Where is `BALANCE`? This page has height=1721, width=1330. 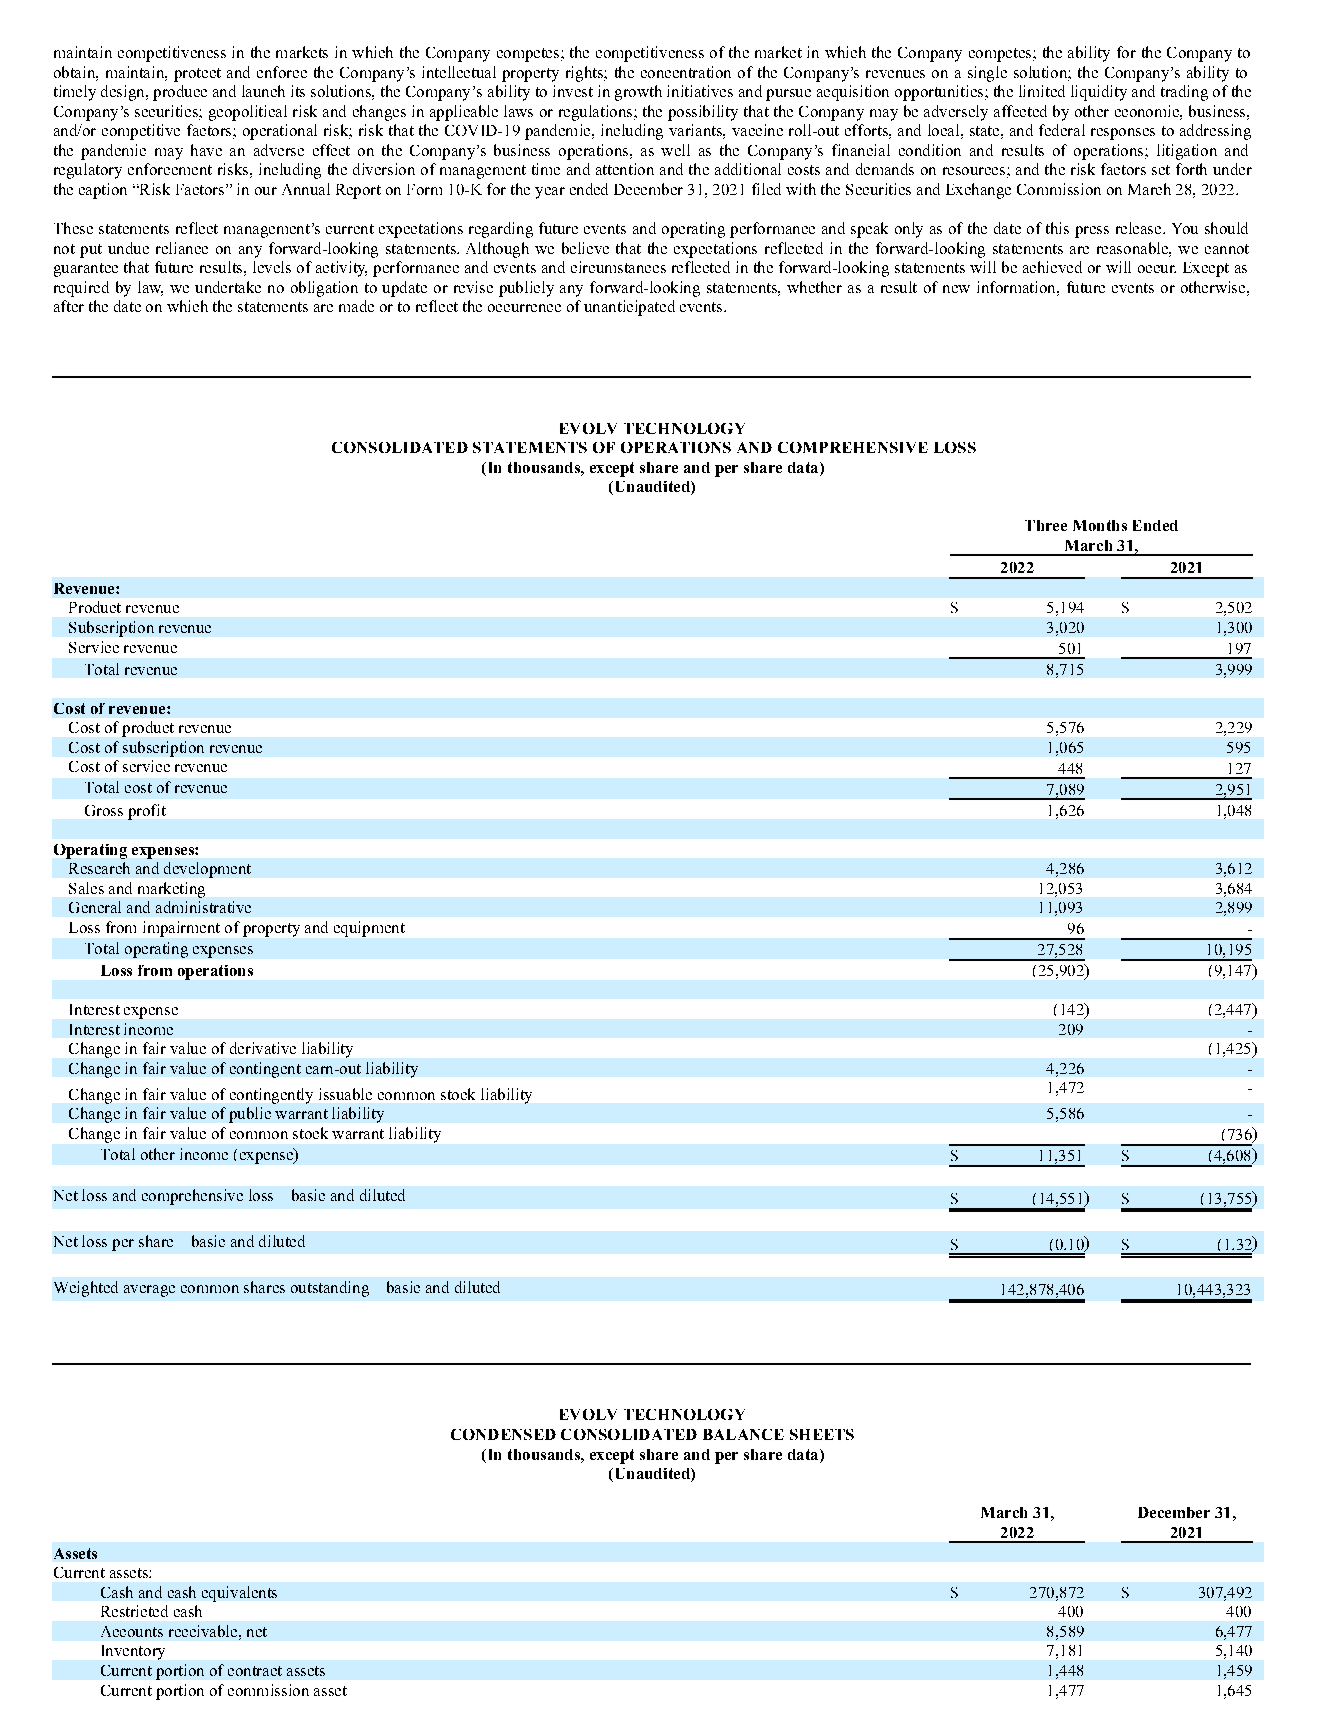 BALANCE is located at coordinates (743, 1434).
